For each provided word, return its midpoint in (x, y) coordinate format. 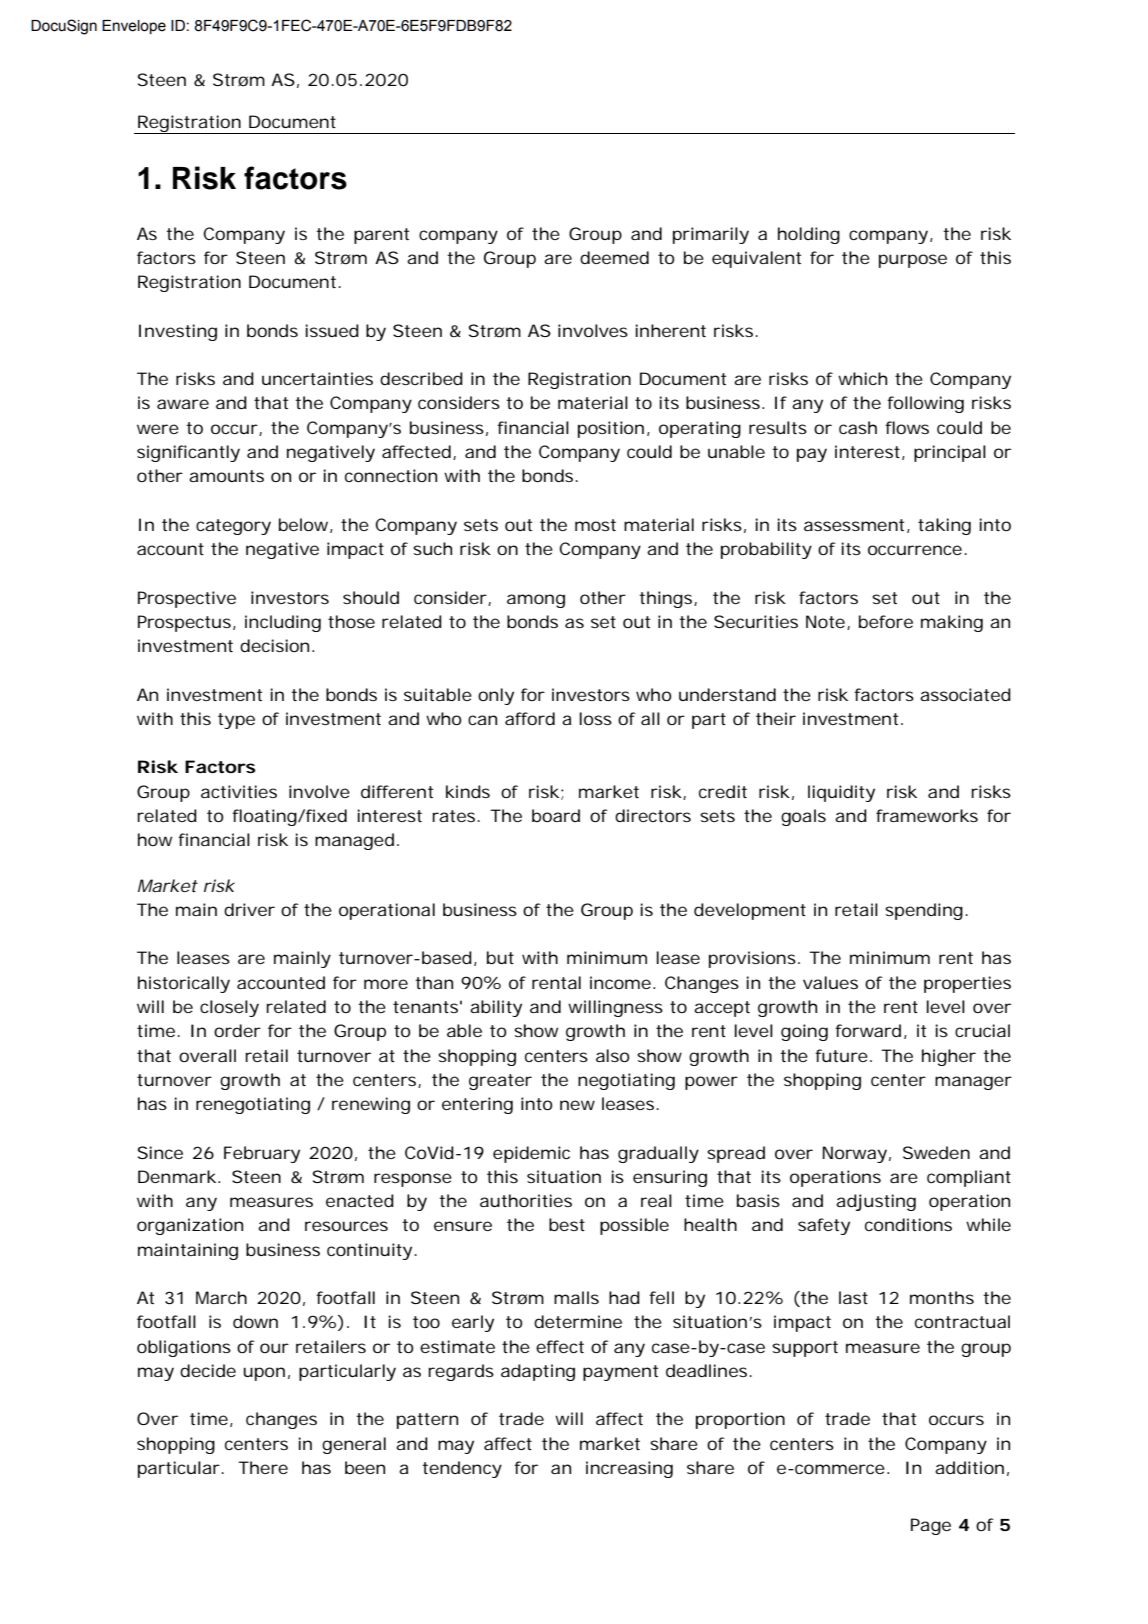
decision (274, 645)
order (237, 1030)
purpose (913, 261)
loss (595, 718)
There (263, 1467)
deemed (614, 257)
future (841, 1055)
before (886, 621)
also (613, 1055)
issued (332, 330)
